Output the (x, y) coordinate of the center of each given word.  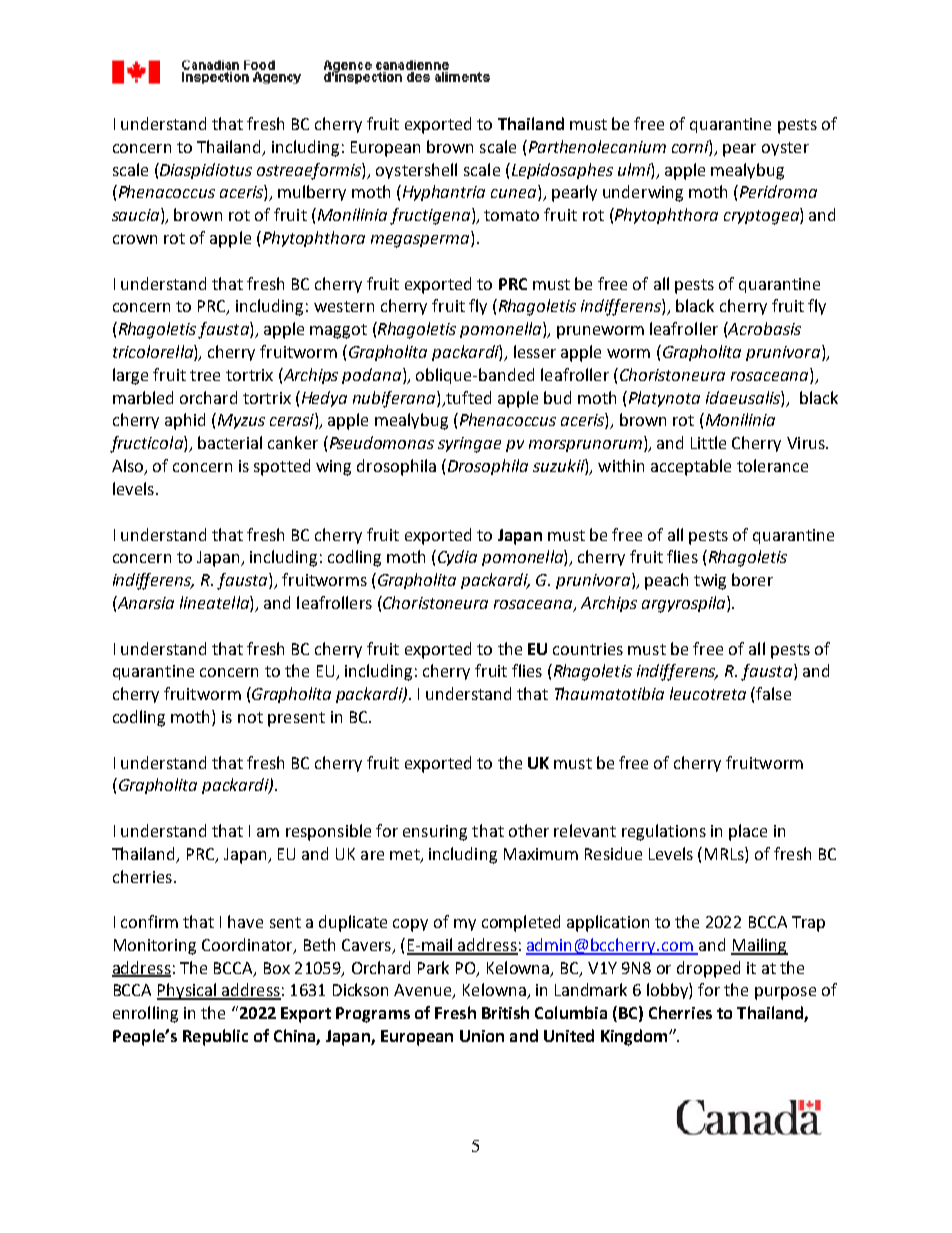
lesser (535, 351)
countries (588, 649)
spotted (282, 467)
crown (135, 239)
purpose (785, 993)
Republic (215, 1037)
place (748, 832)
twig (710, 582)
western (344, 306)
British (505, 1012)
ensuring (435, 833)
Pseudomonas (380, 442)
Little (708, 442)
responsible (328, 832)
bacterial (230, 442)
